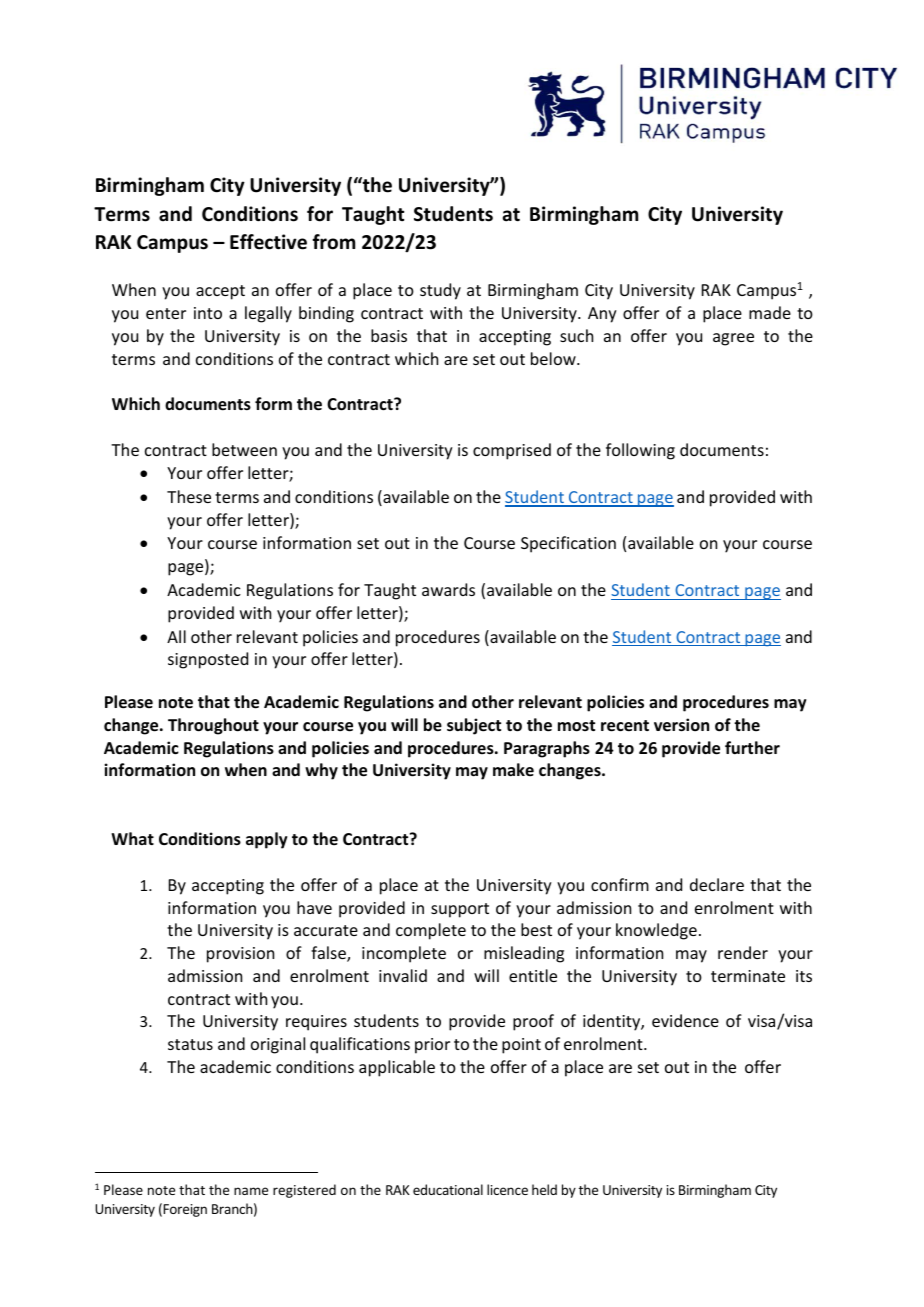 The height and width of the page is (1307, 924). Describe the element at coordinates (208, 313) in the page. I see `into` at that location.
